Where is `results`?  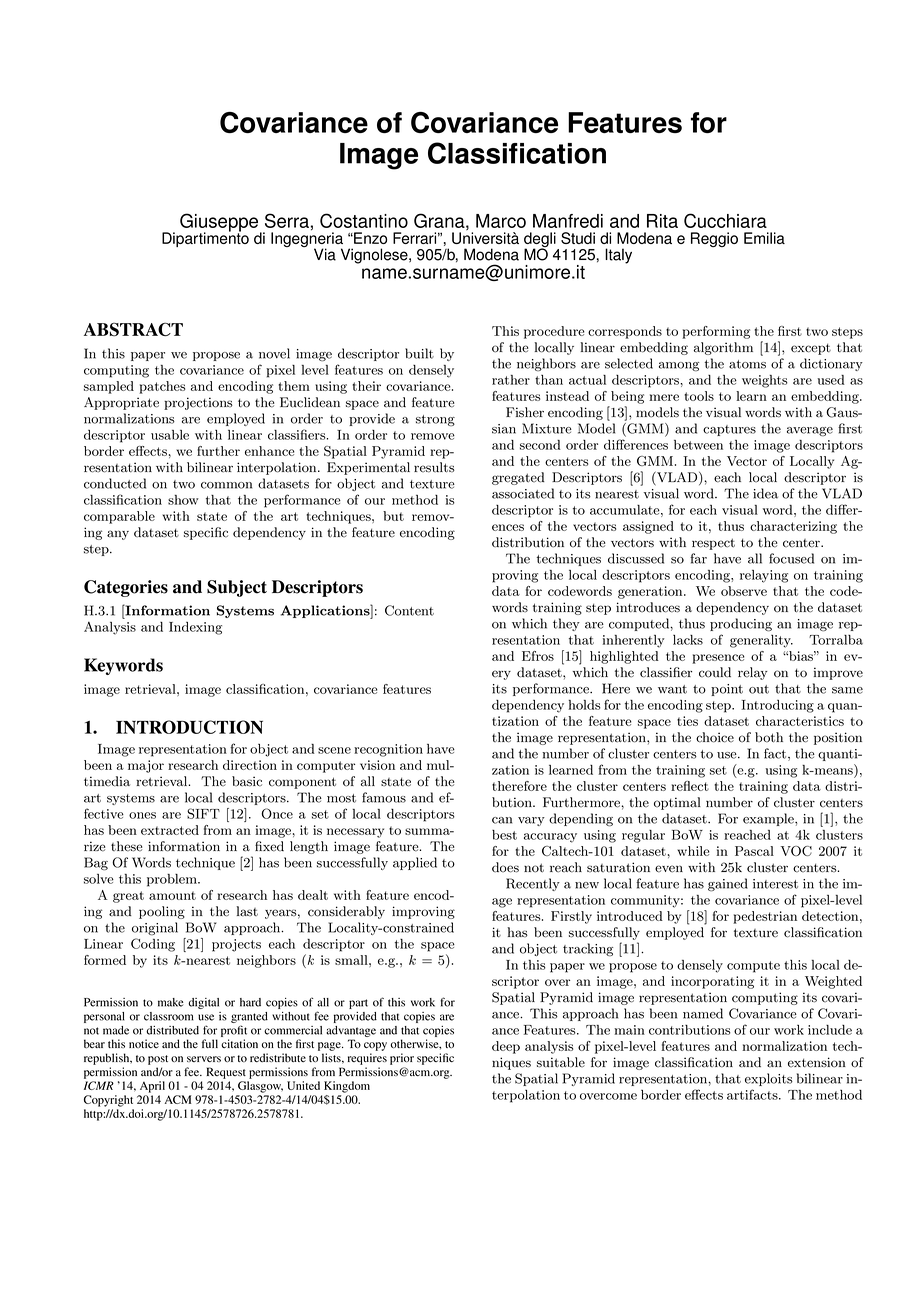 results is located at coordinates (434, 467).
